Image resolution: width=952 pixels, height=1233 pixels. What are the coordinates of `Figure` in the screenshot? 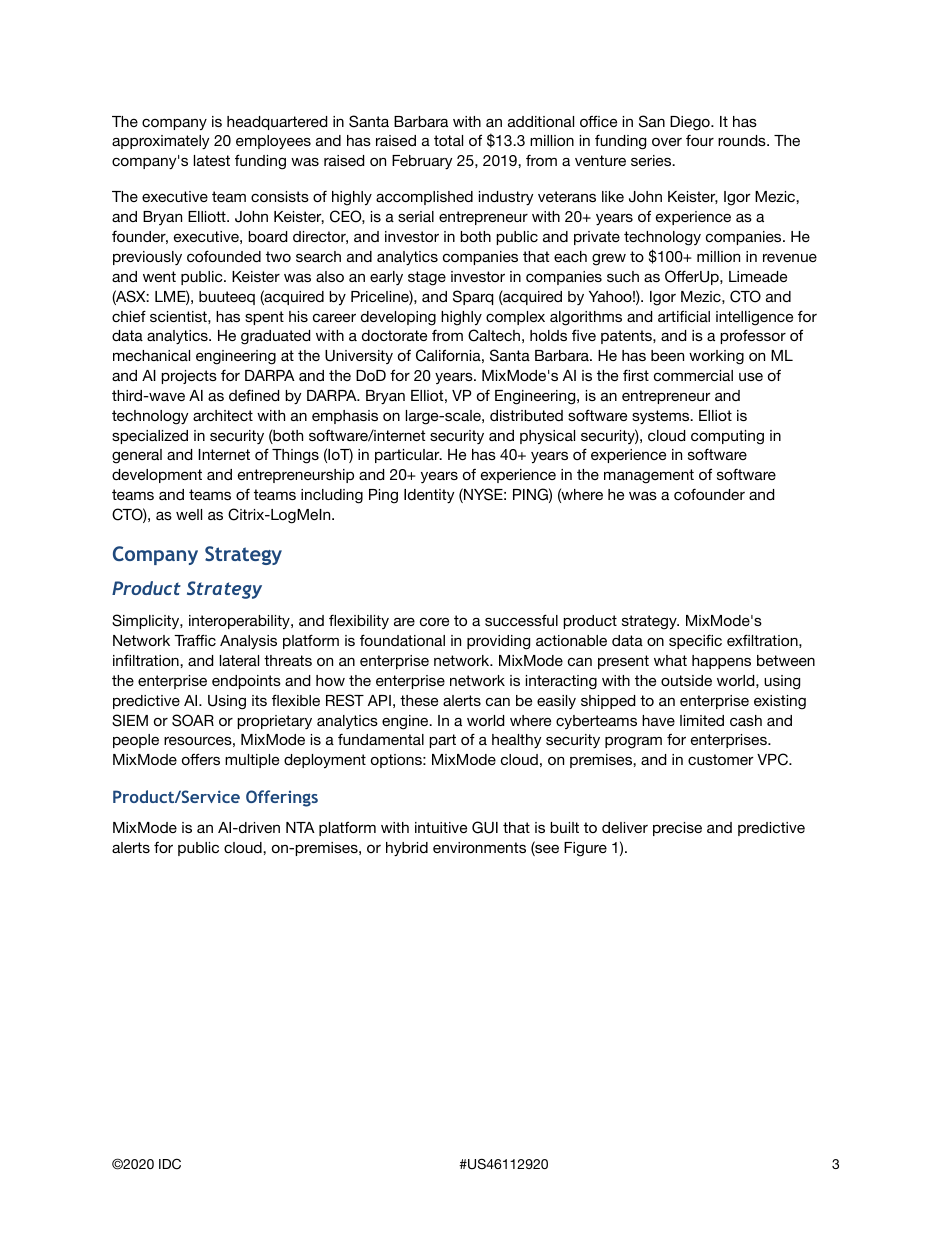 It's located at (585, 849).
